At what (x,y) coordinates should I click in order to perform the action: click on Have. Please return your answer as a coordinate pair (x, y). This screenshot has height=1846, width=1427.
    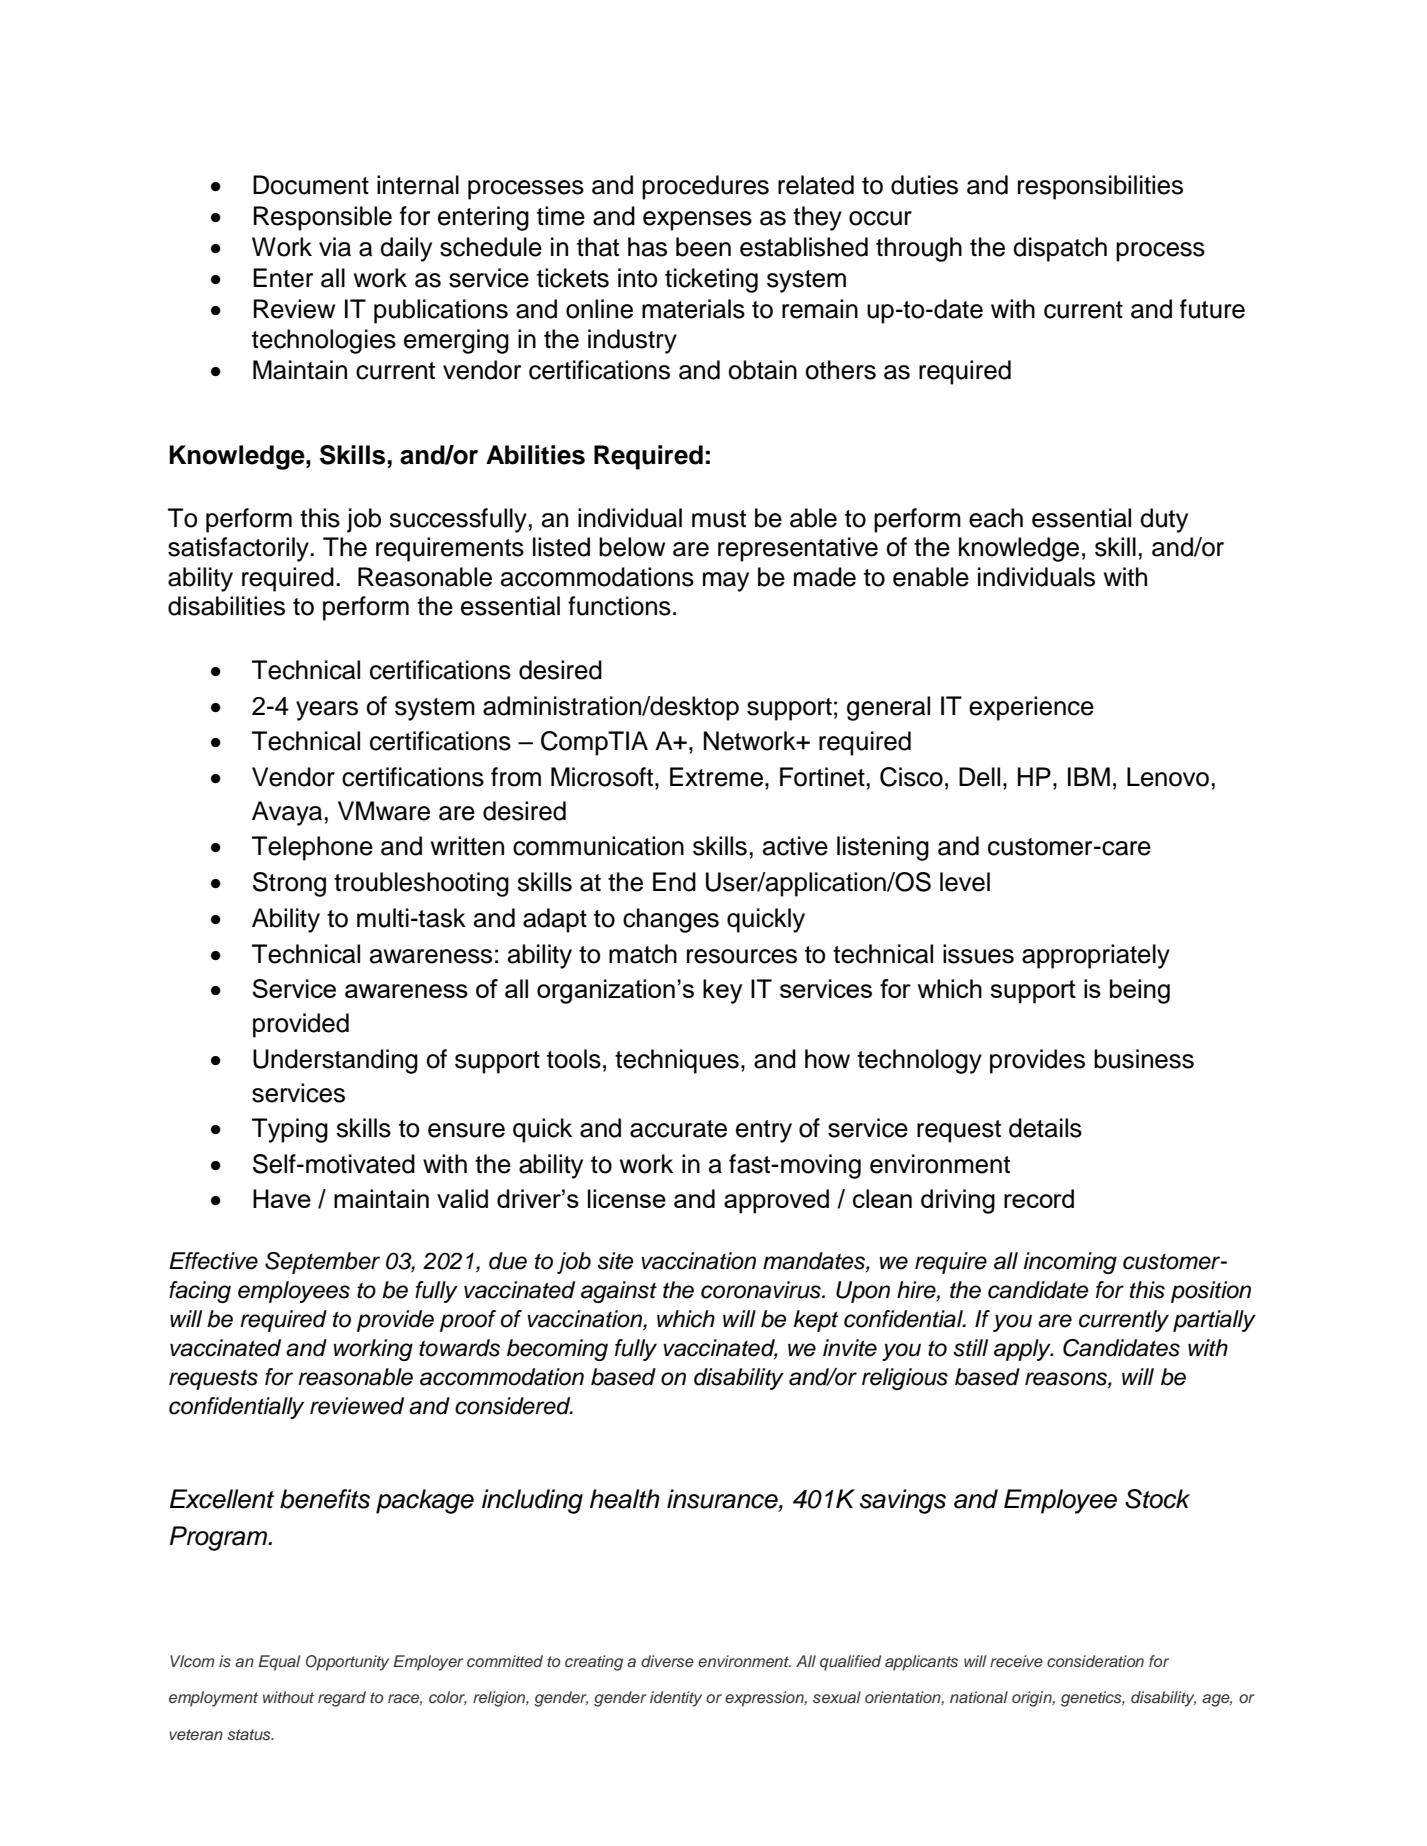
    Looking at the image, I should click on (282, 1198).
